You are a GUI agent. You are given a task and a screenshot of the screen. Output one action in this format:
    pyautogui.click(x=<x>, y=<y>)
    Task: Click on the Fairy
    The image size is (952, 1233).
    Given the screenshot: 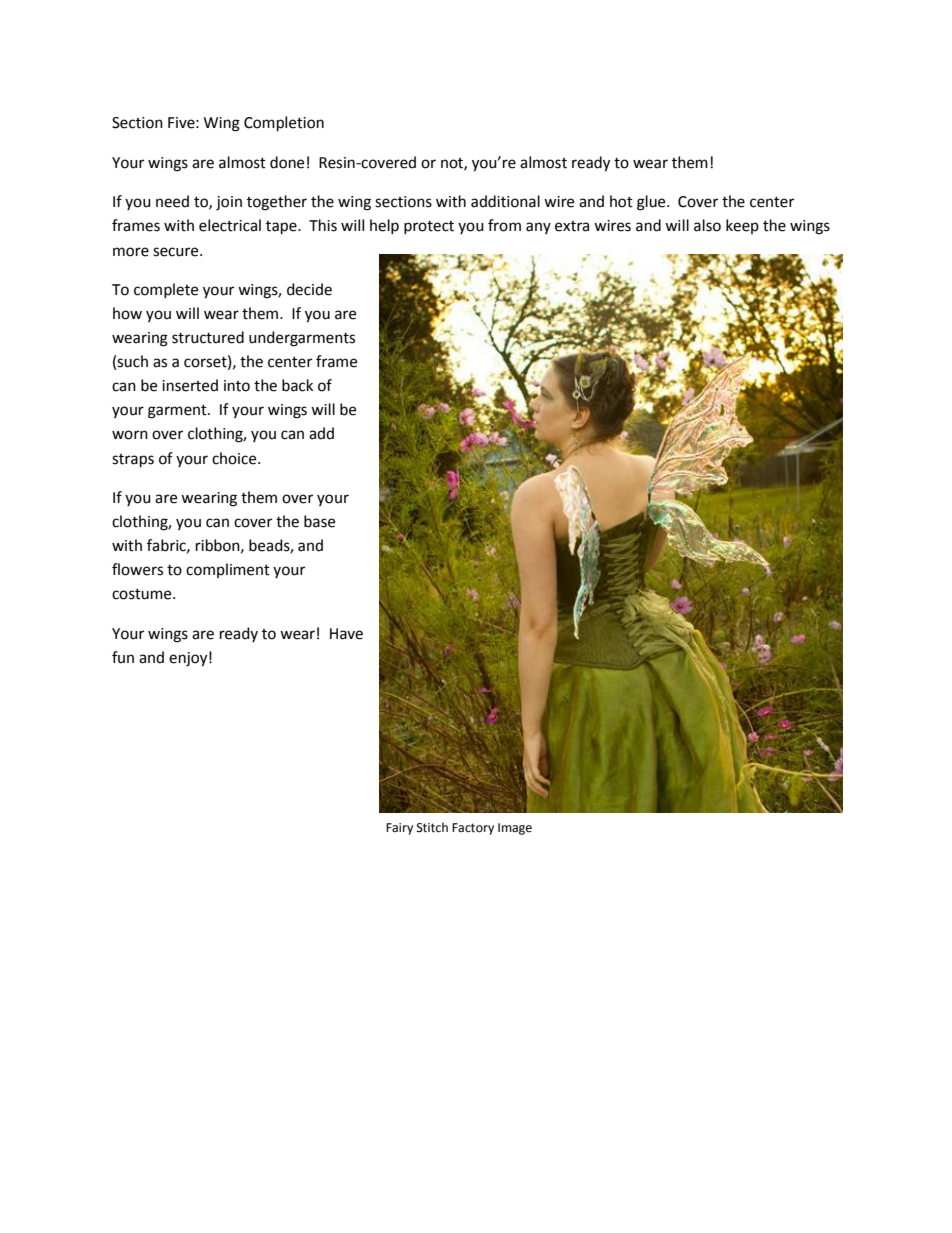 What is the action you would take?
    pyautogui.click(x=399, y=829)
